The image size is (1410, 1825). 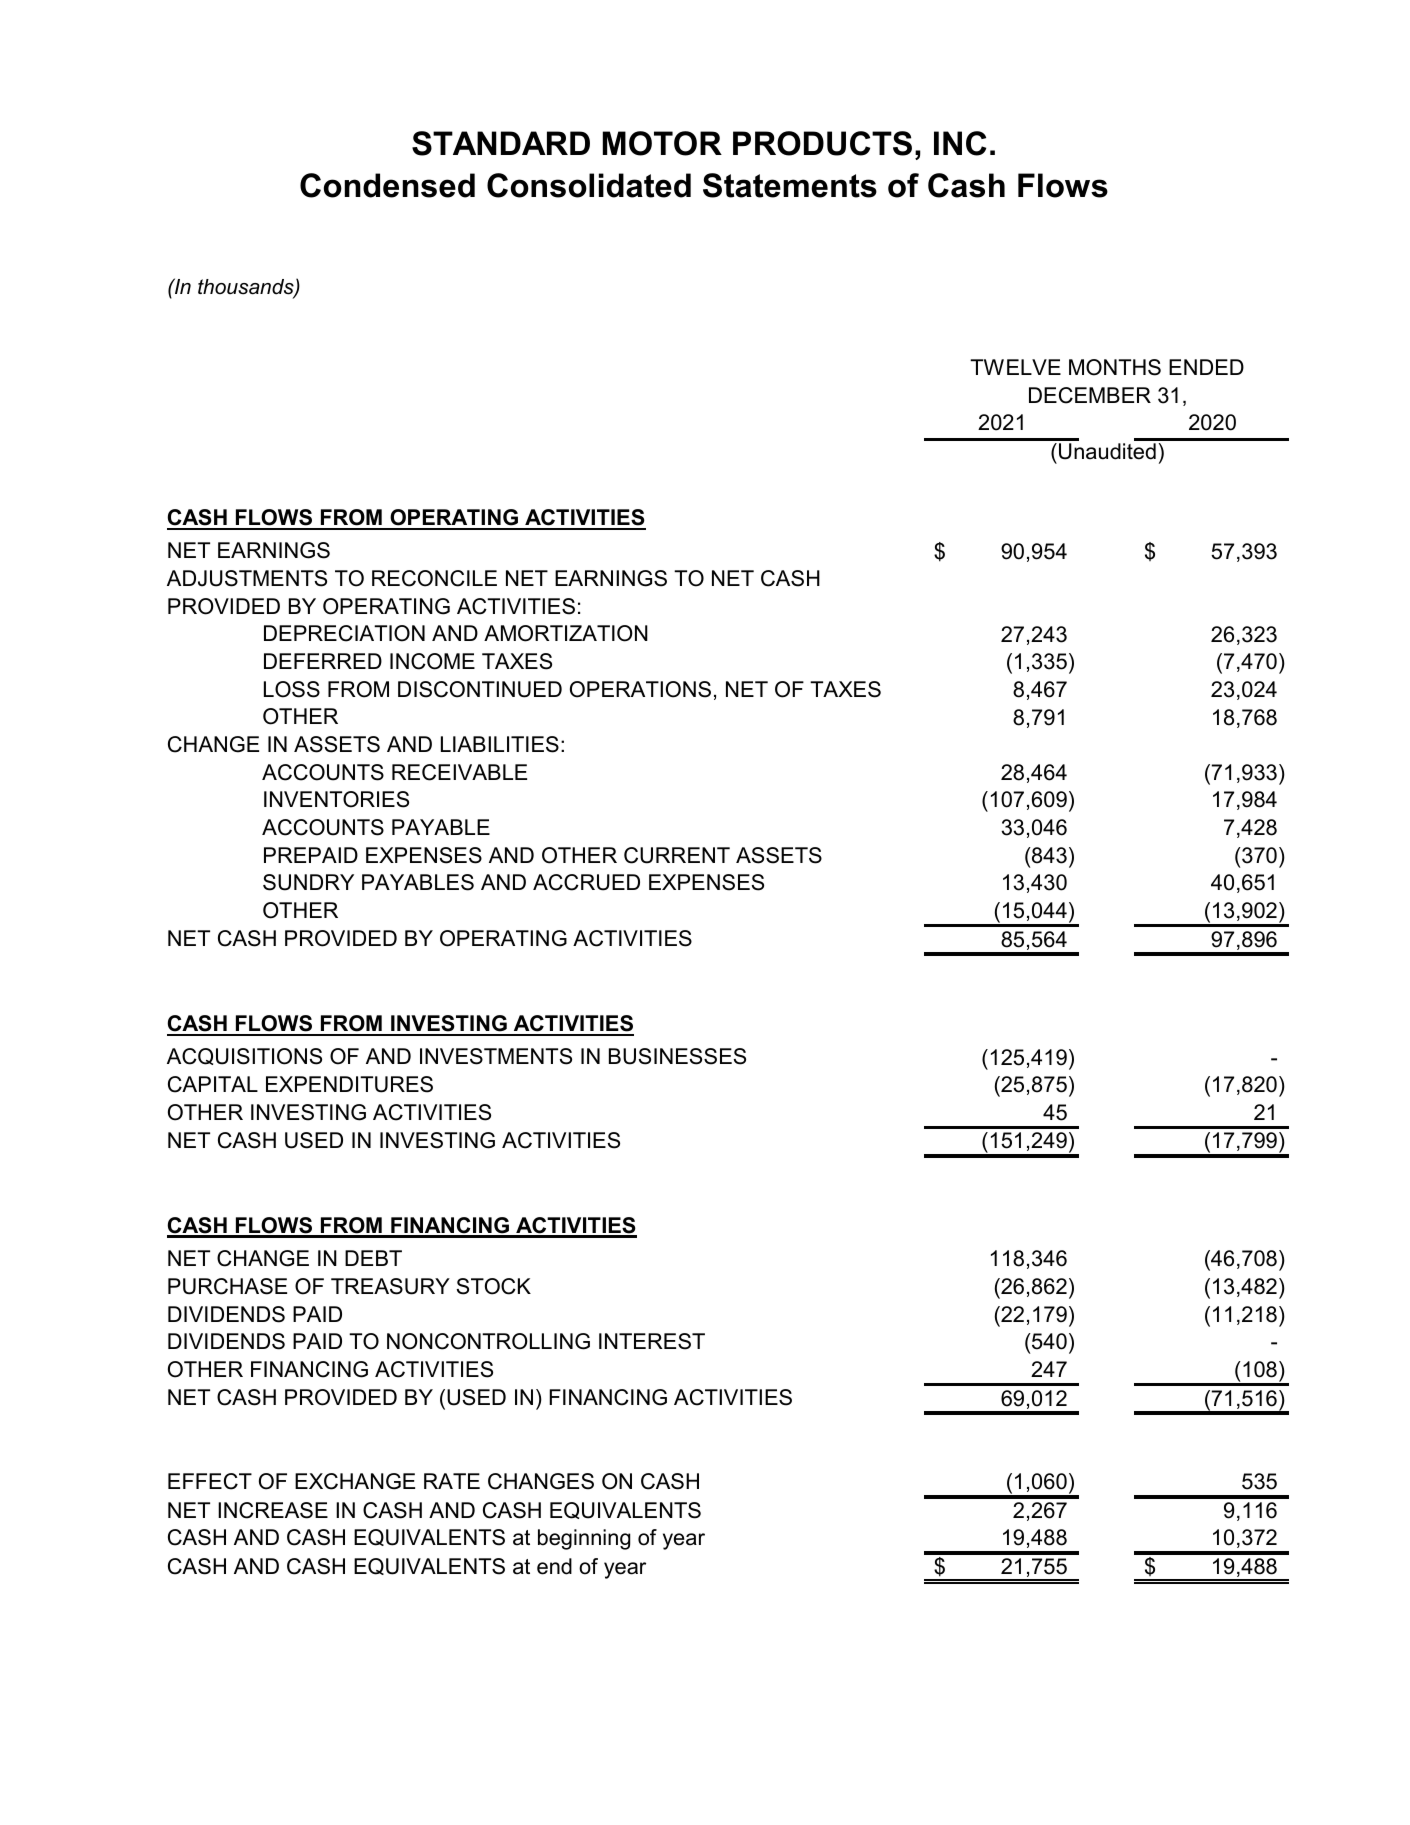 I want to click on EXPENDITURES, so click(x=349, y=1084).
